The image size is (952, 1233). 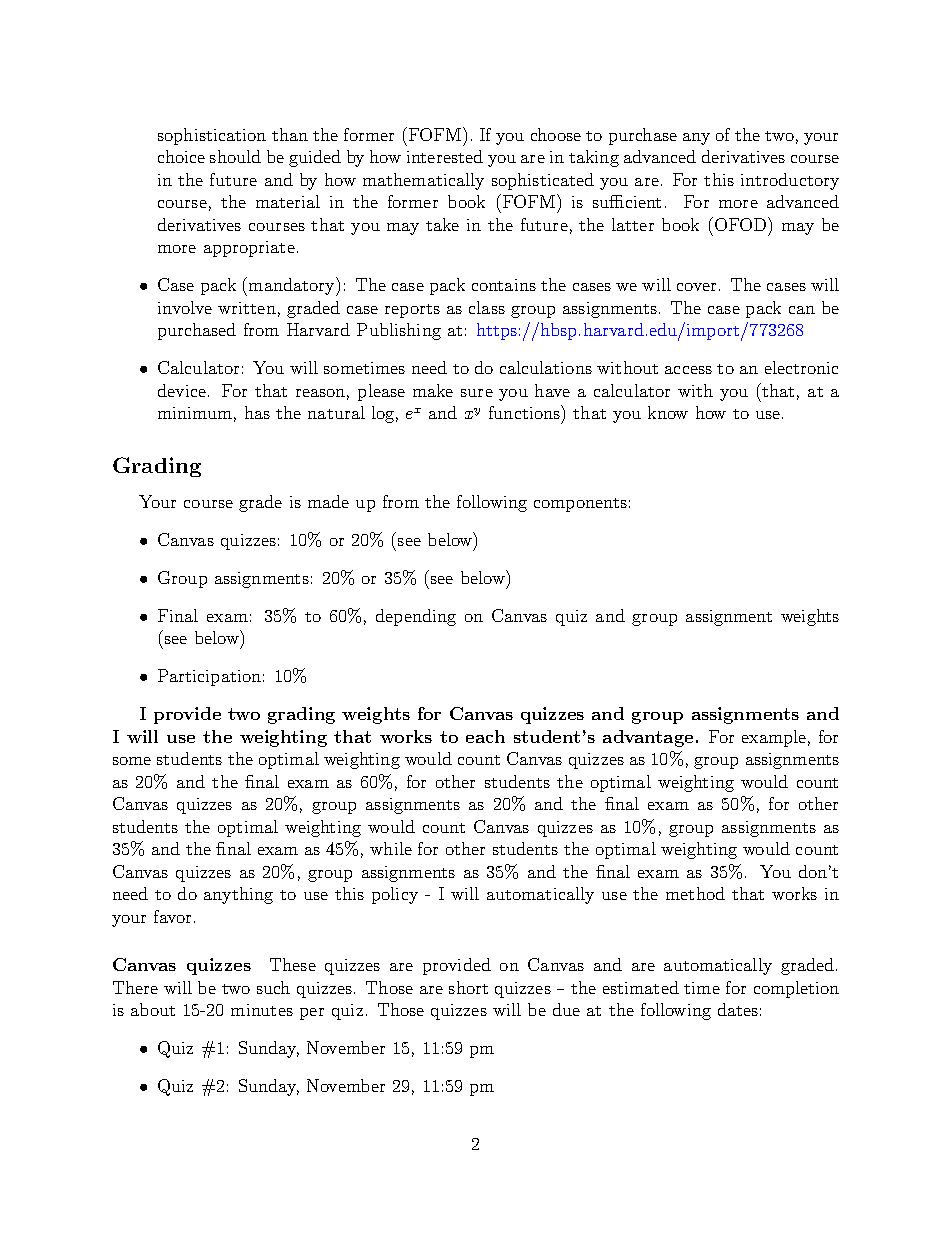 What do you see at coordinates (262, 1010) in the image?
I see `minutes` at bounding box center [262, 1010].
